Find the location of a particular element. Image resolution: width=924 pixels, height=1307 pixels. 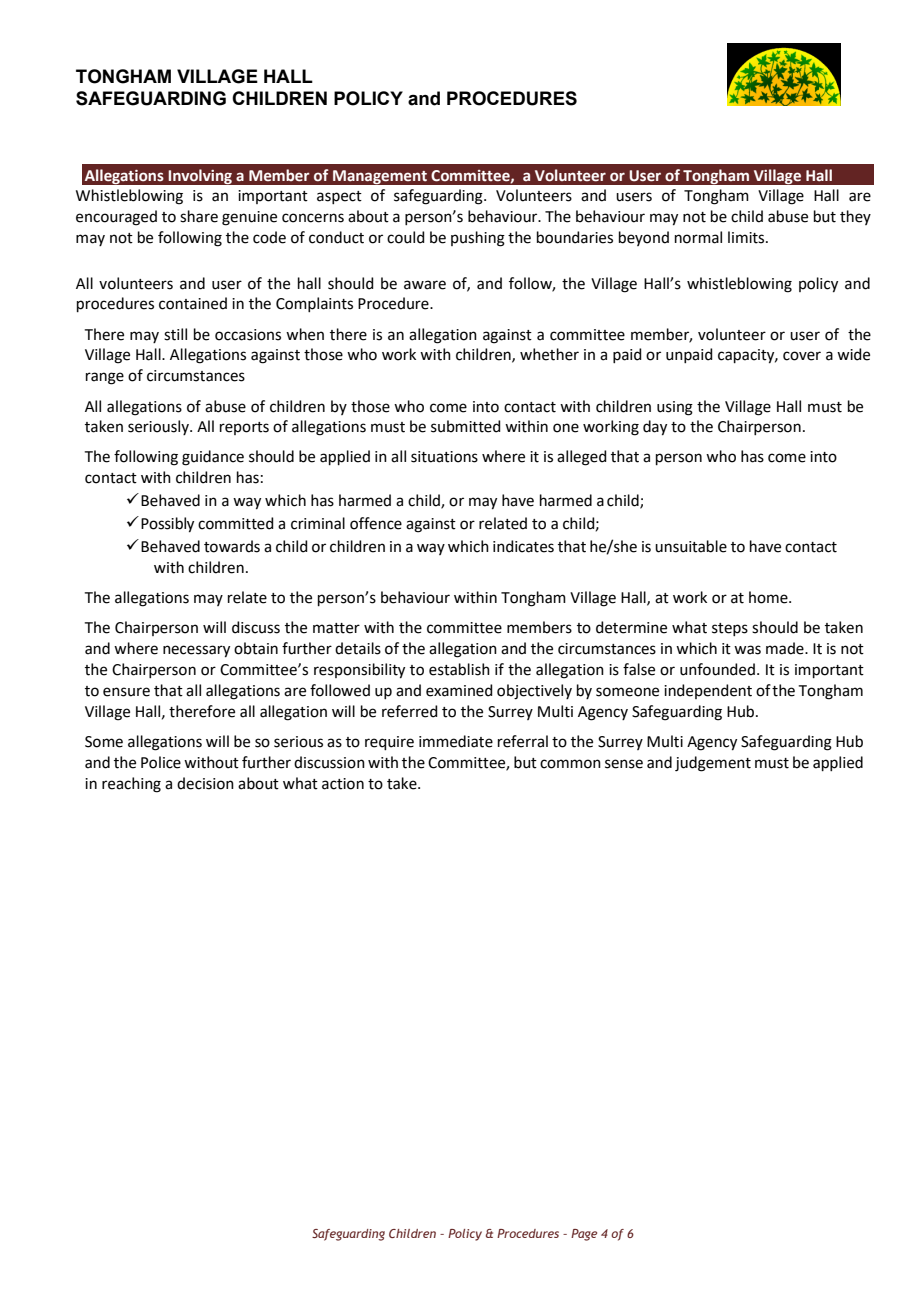

share is located at coordinates (199, 216).
